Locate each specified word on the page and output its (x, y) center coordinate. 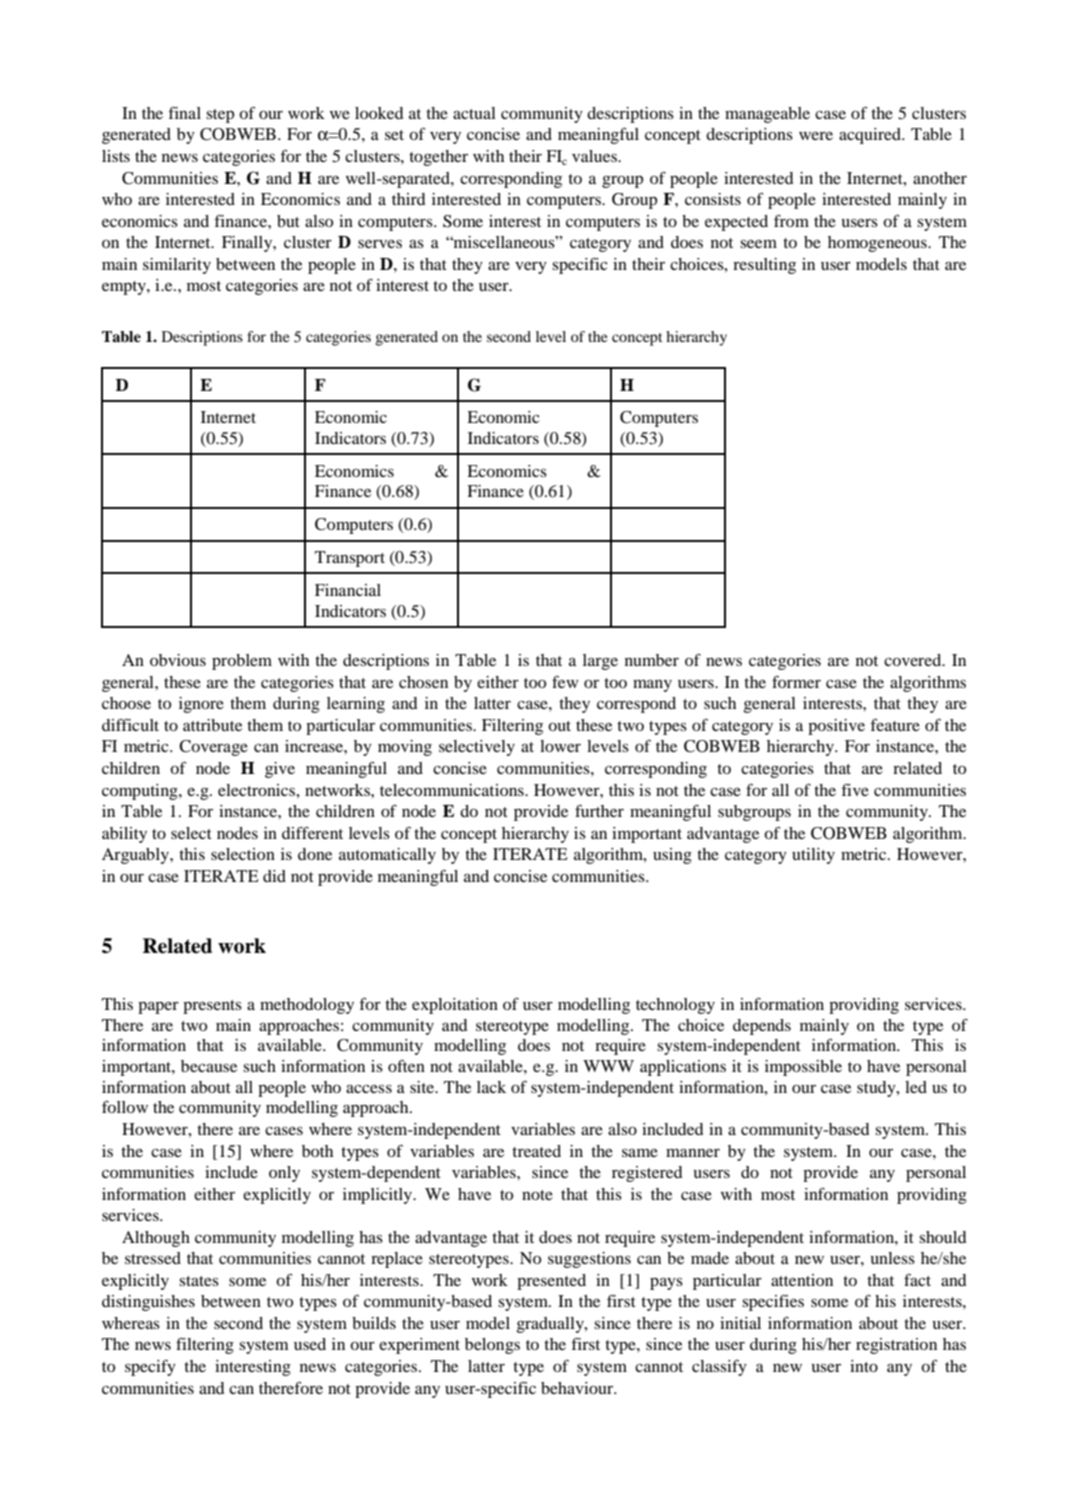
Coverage (213, 748)
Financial (348, 590)
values (595, 156)
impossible (803, 1068)
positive (836, 727)
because (209, 1066)
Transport (350, 559)
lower (560, 746)
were (816, 136)
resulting (764, 266)
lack (491, 1087)
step (220, 116)
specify (150, 1368)
